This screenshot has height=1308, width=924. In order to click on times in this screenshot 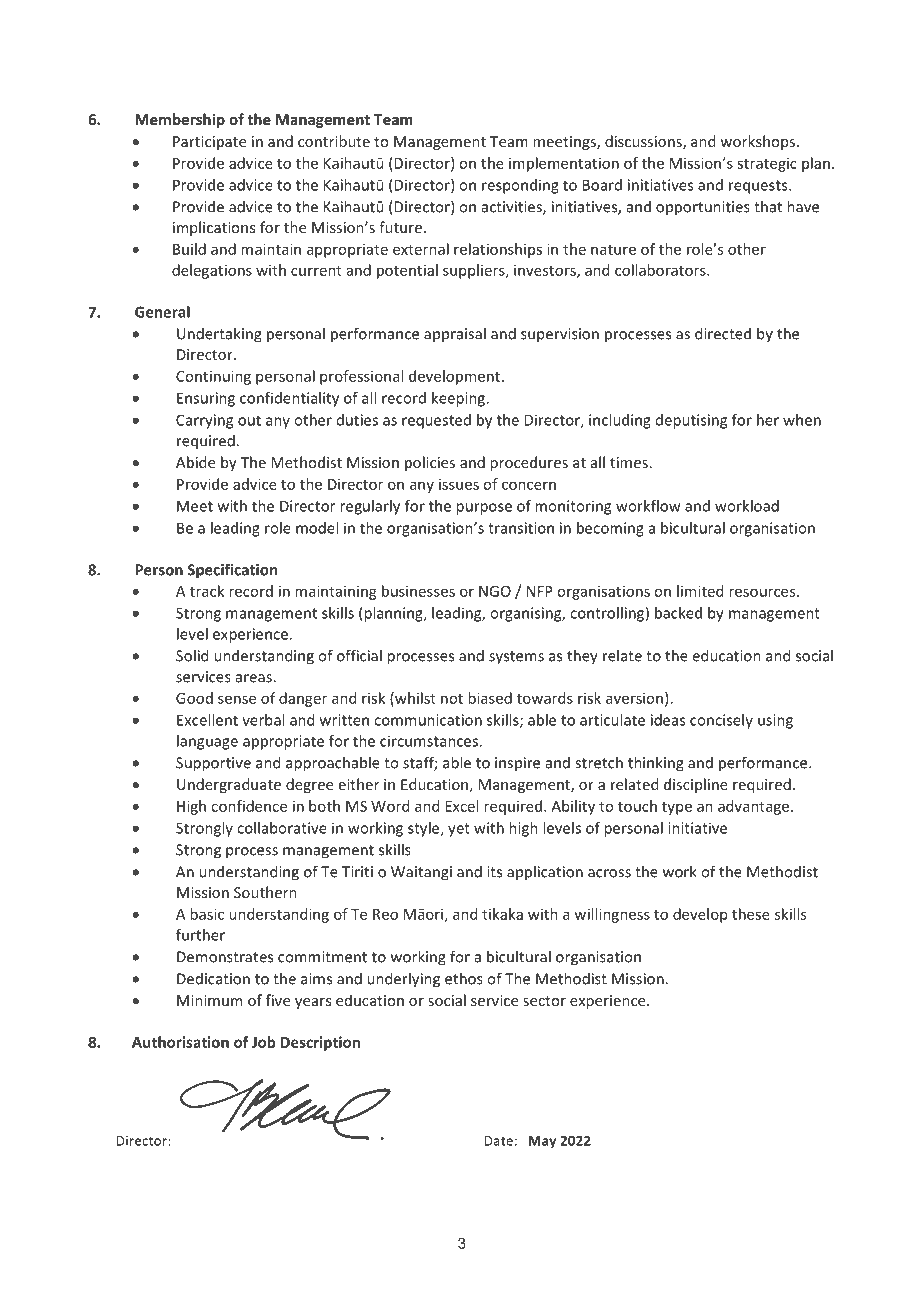, I will do `click(629, 462)`.
